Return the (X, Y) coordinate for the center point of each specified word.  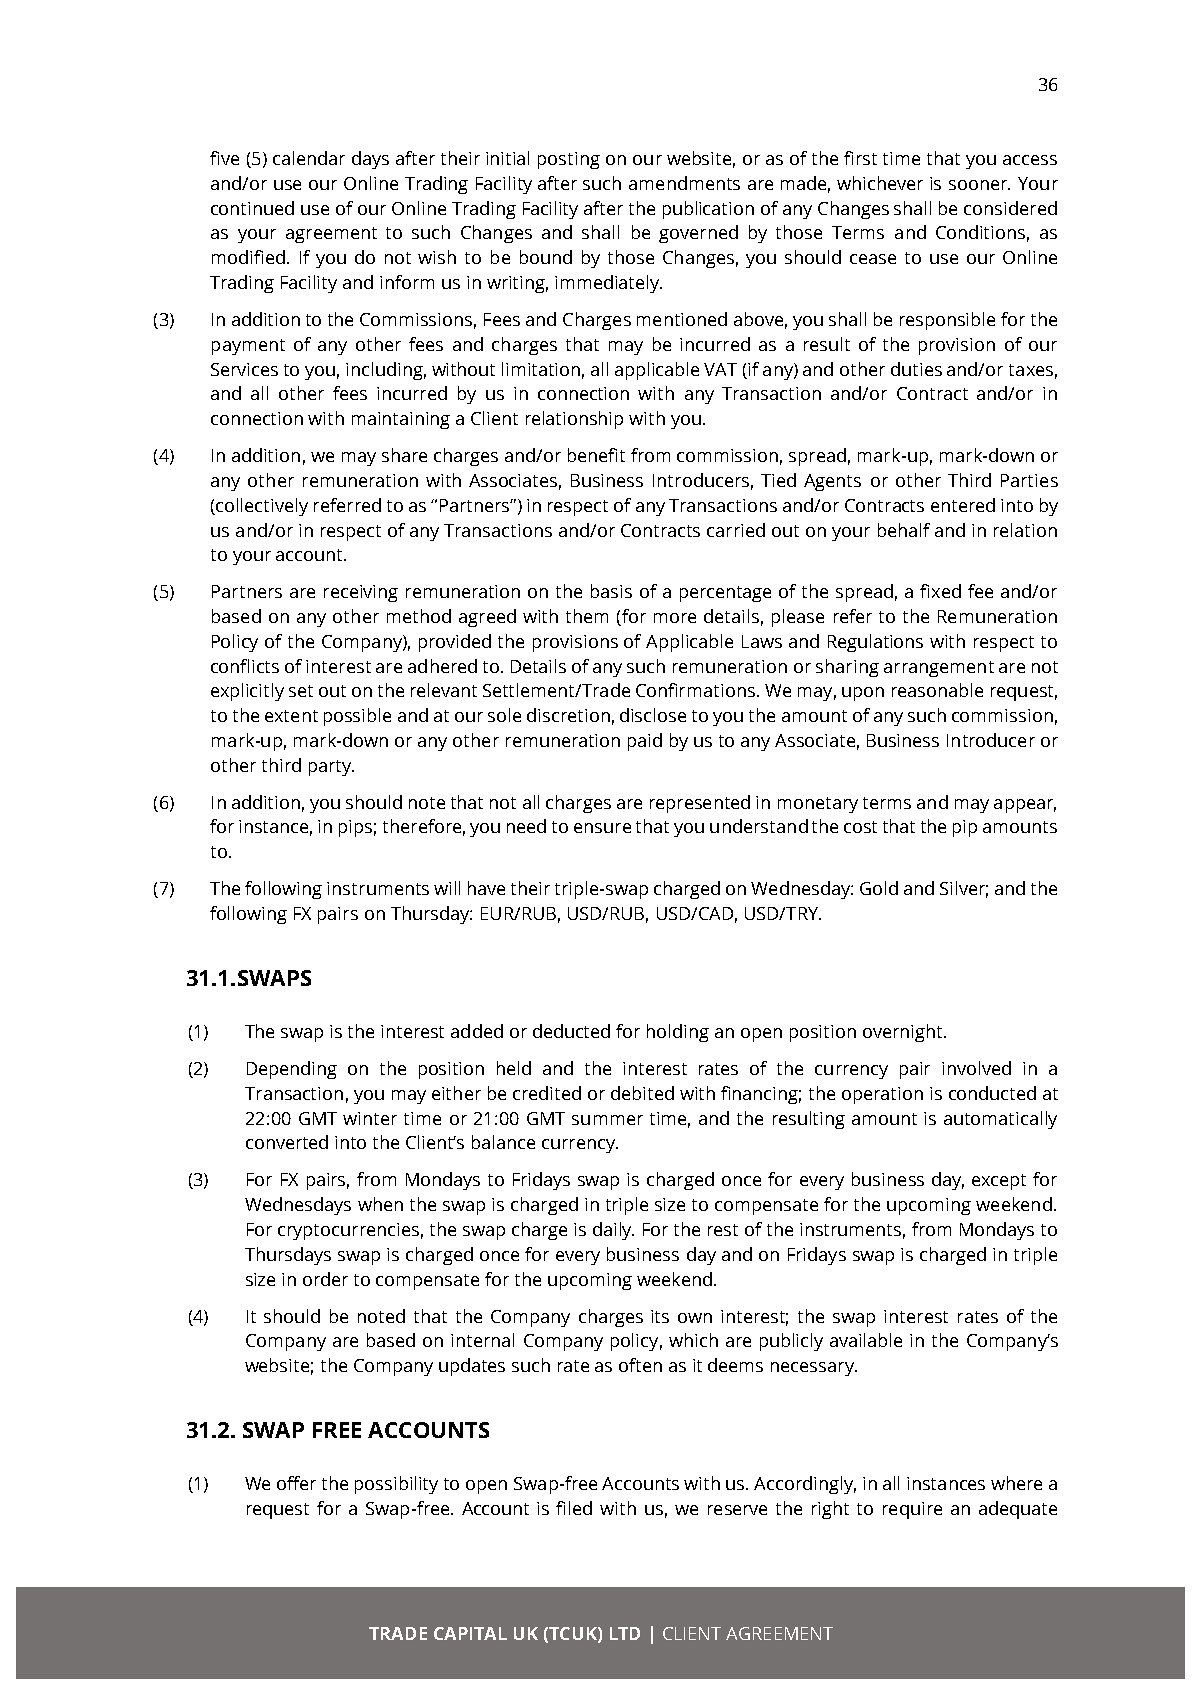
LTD (625, 1633)
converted (287, 1142)
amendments (684, 183)
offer (296, 1483)
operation (882, 1095)
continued (252, 208)
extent (291, 716)
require (912, 1510)
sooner (979, 185)
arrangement (939, 669)
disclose (653, 715)
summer (607, 1120)
